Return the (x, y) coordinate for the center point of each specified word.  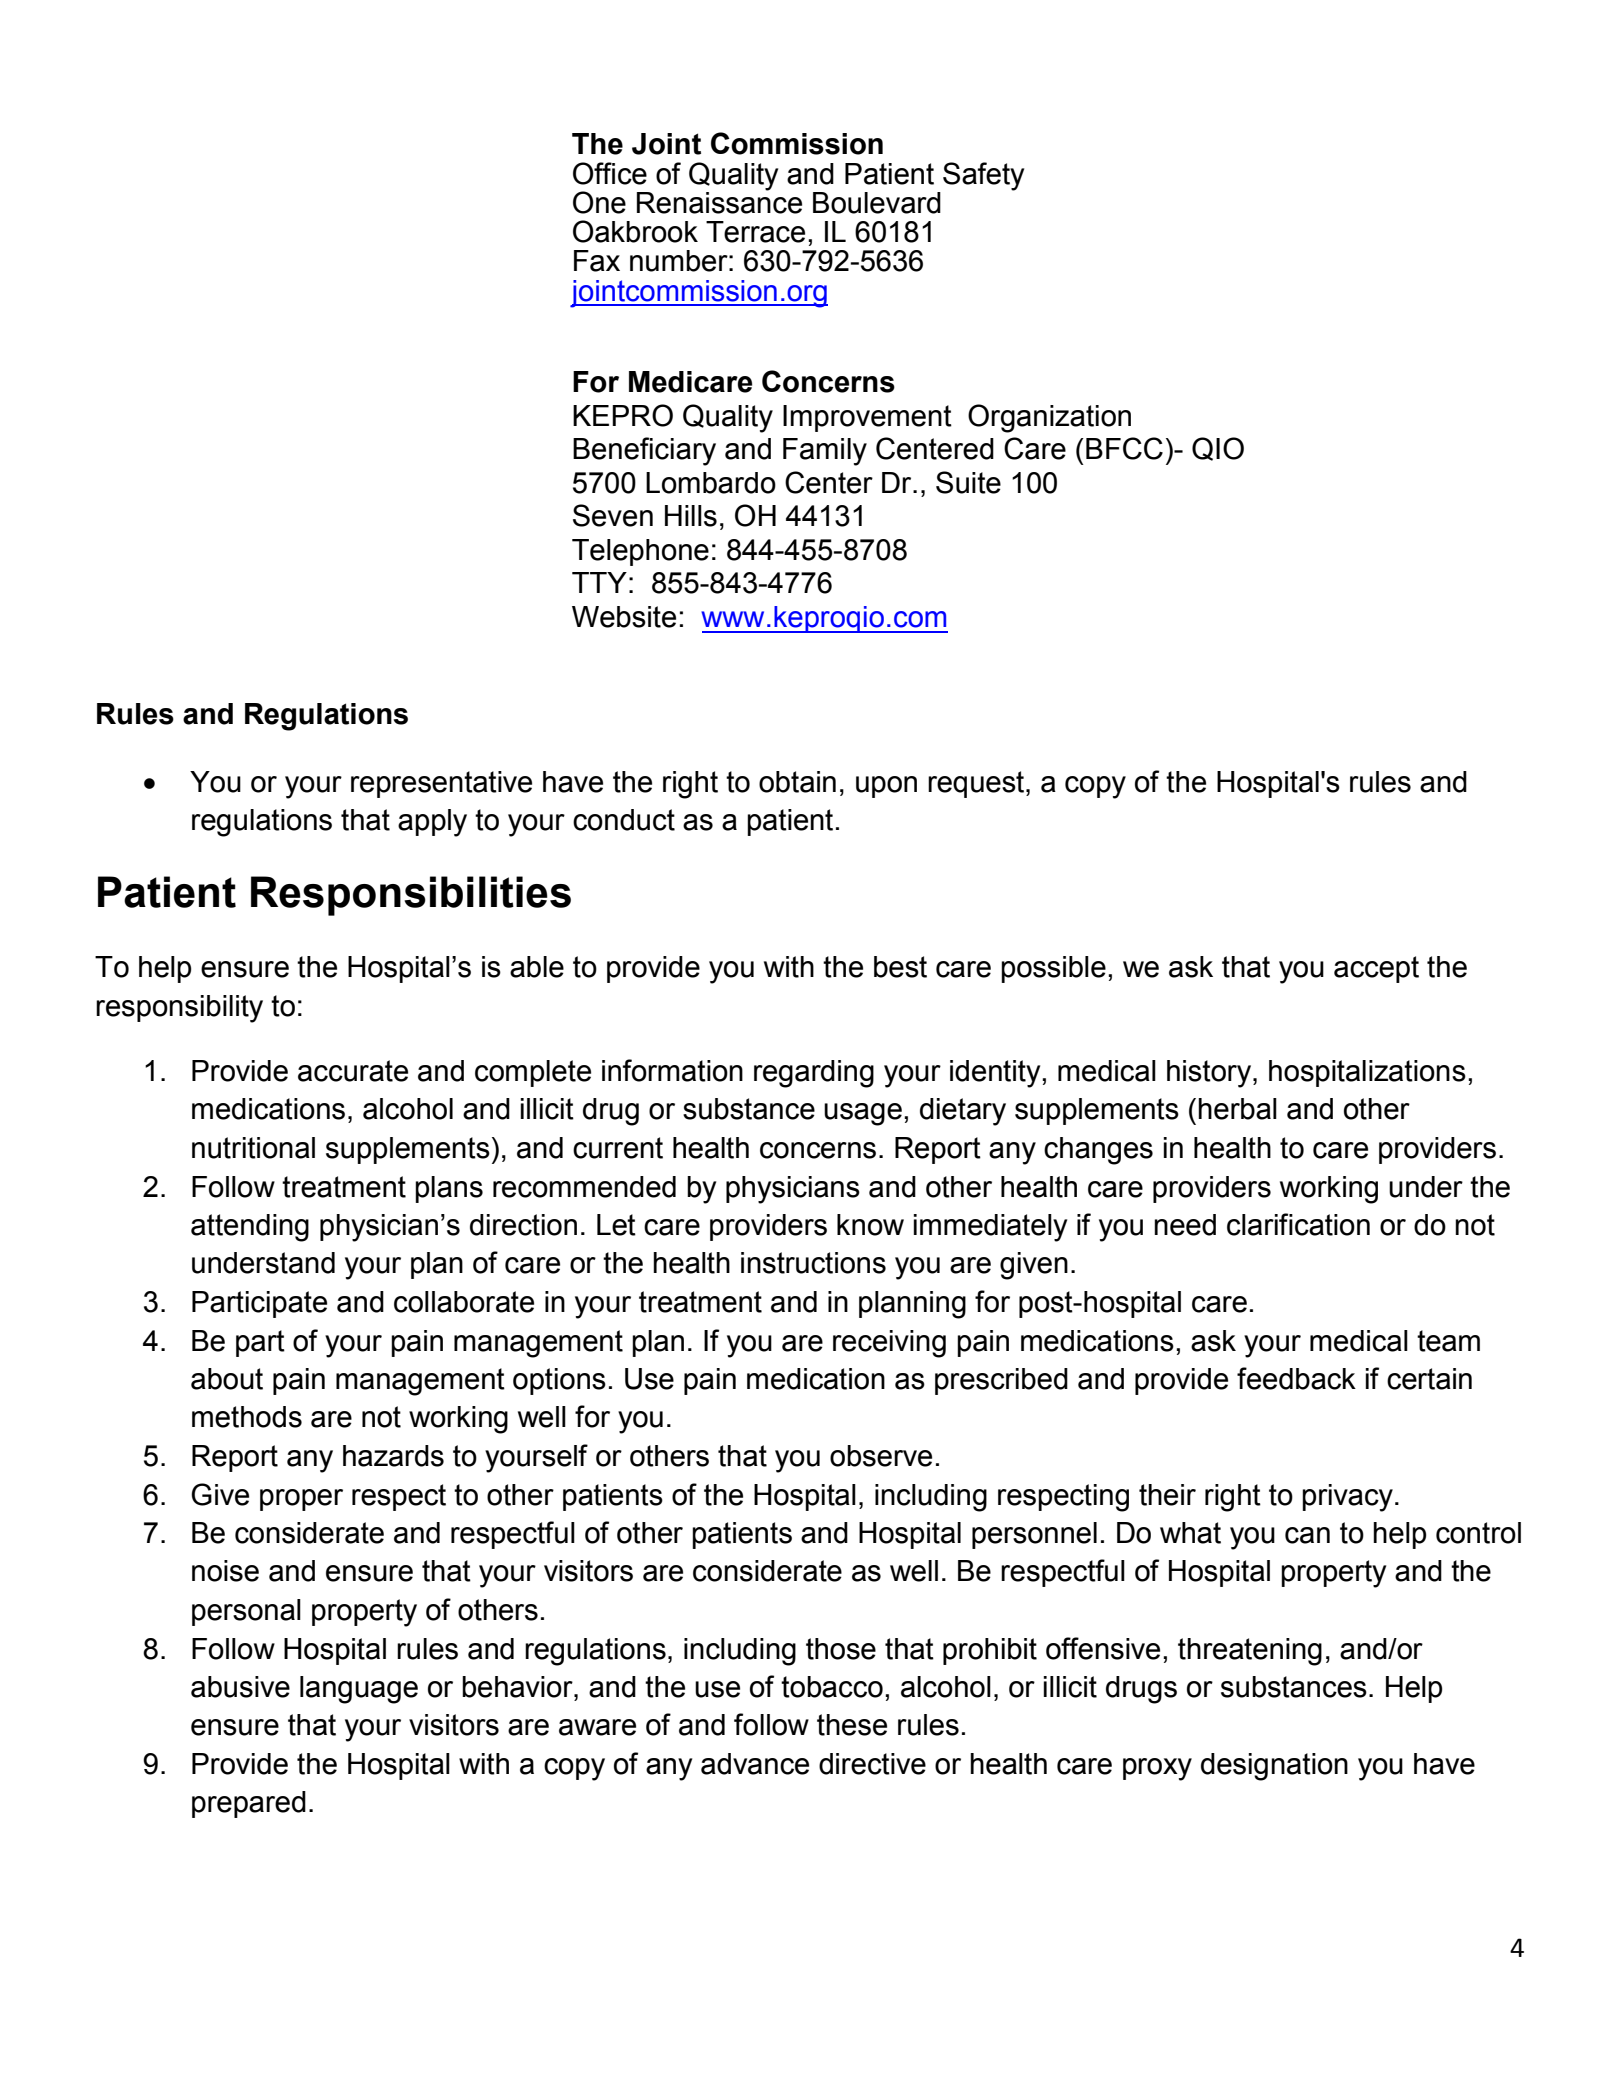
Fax (597, 261)
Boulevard (877, 203)
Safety (983, 176)
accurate (353, 1071)
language (359, 1690)
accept (1376, 969)
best (900, 967)
